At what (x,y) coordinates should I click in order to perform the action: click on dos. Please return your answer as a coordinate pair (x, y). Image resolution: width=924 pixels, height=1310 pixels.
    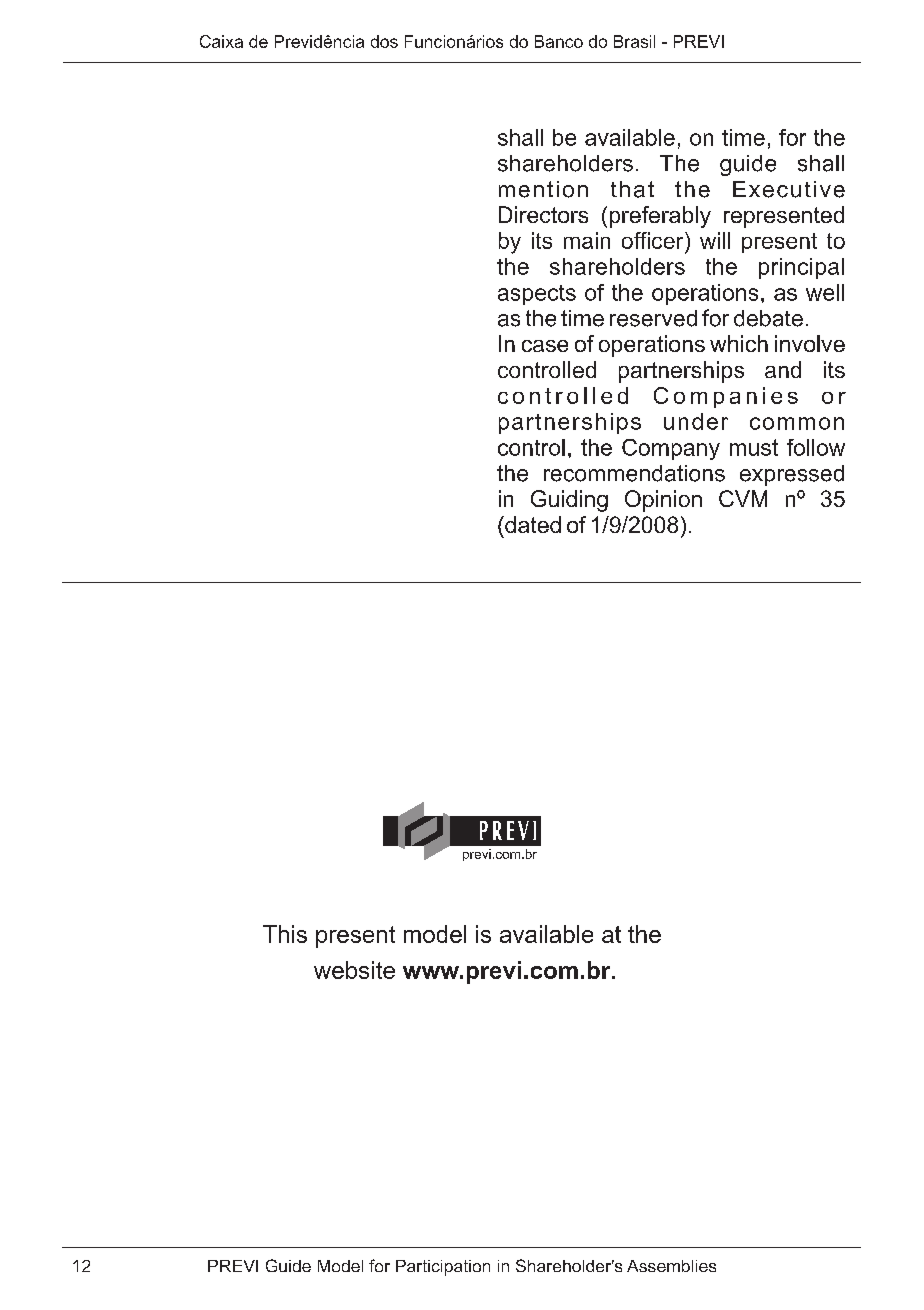
    Looking at the image, I should click on (384, 41).
